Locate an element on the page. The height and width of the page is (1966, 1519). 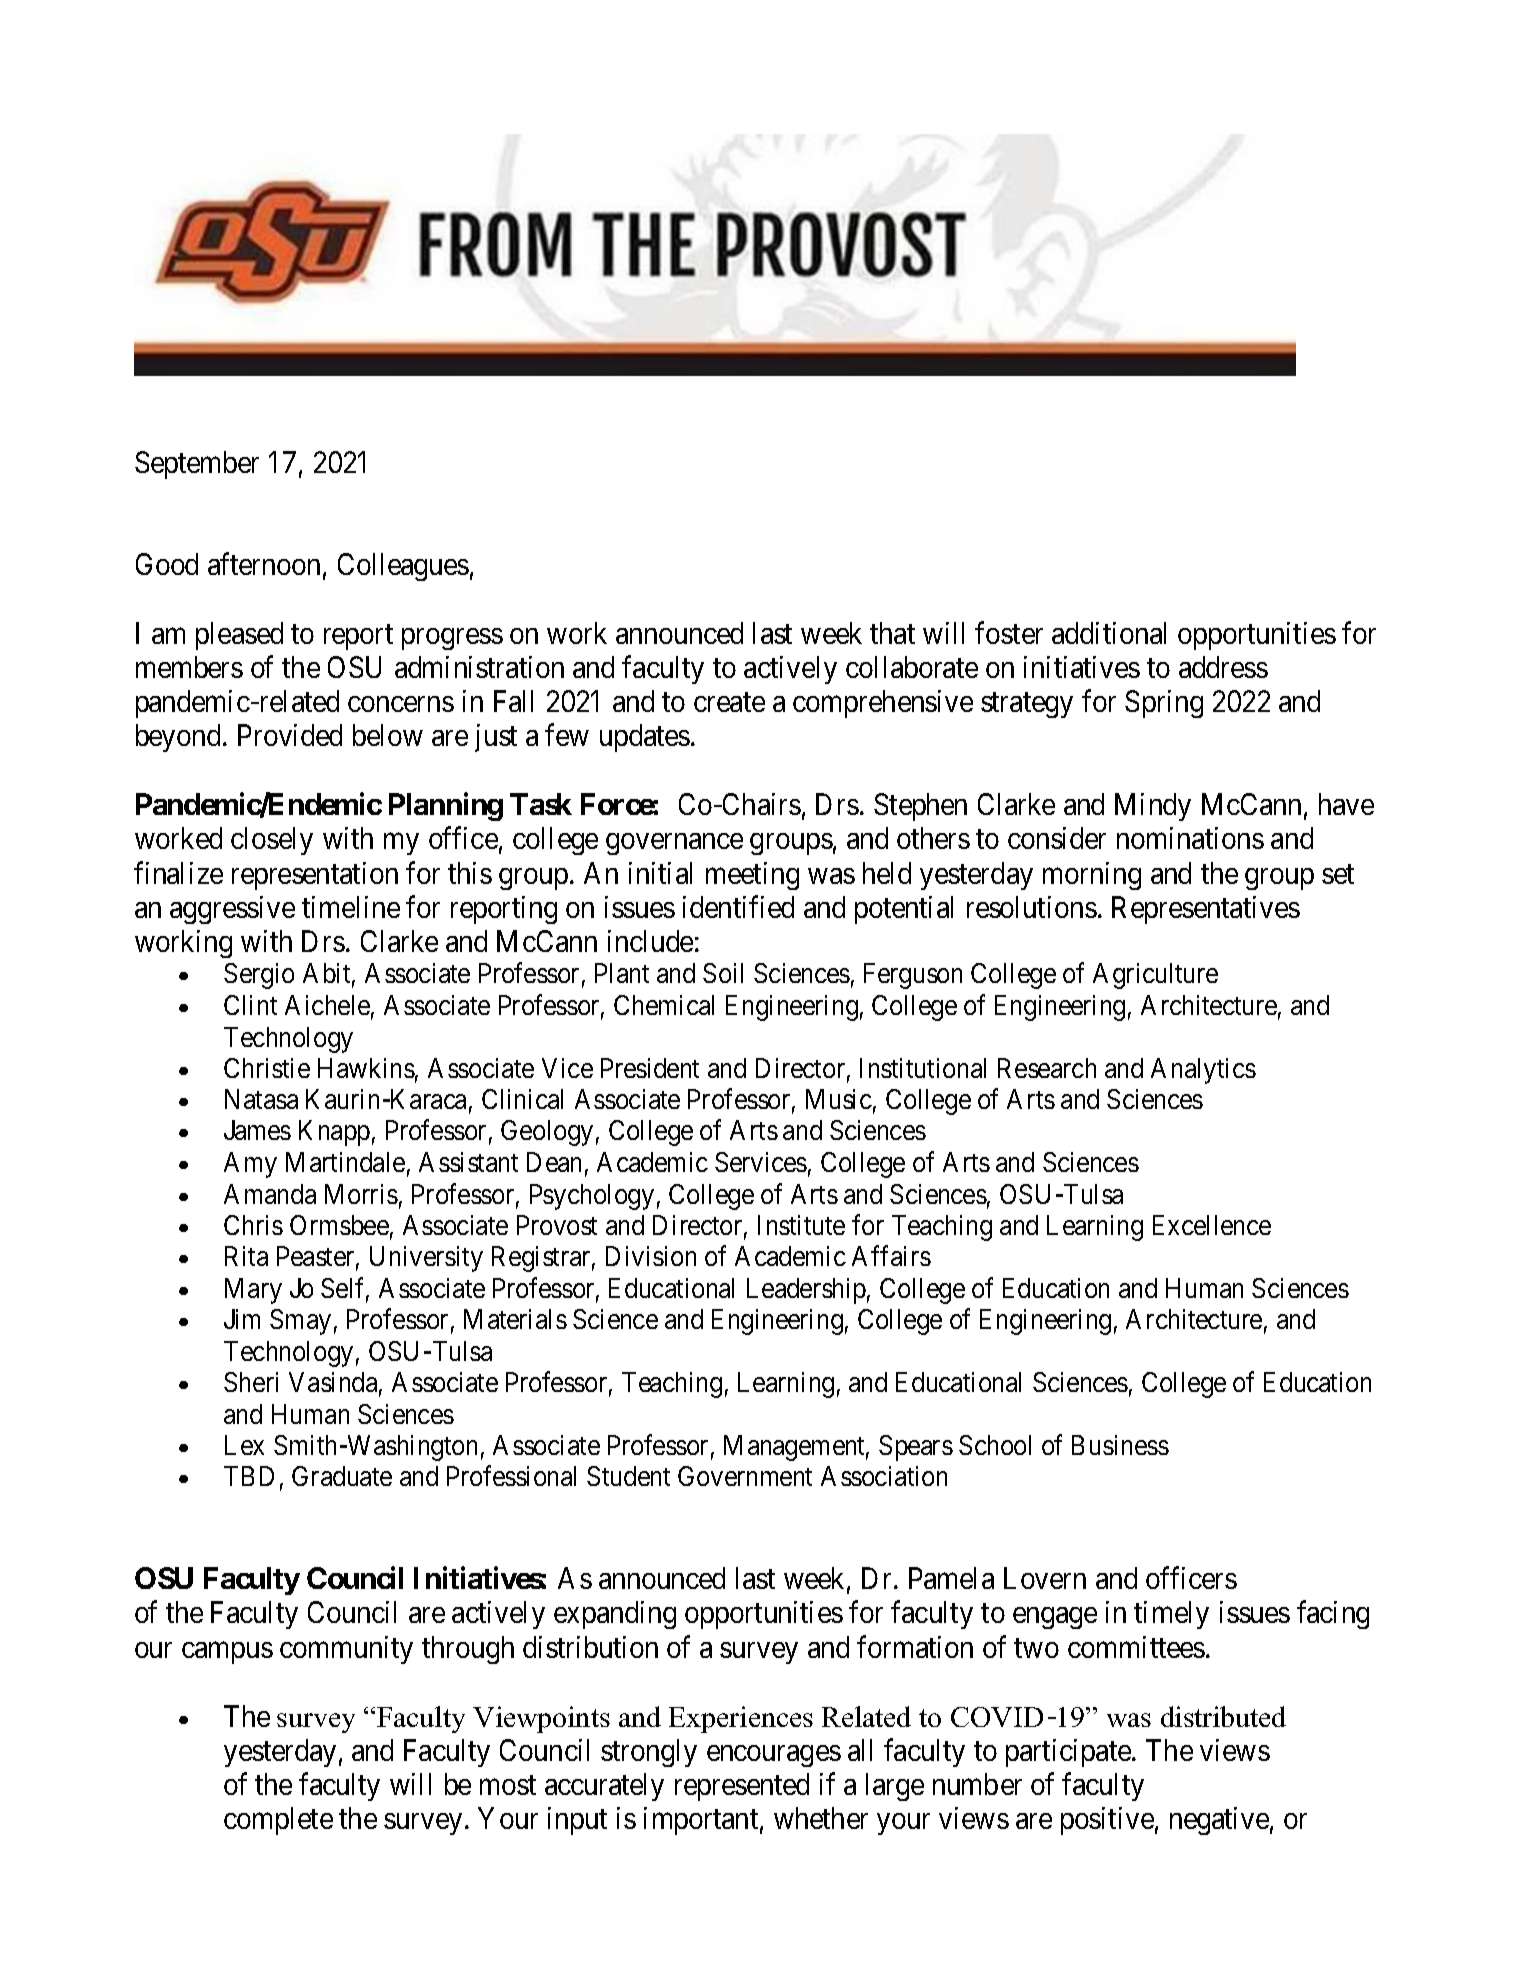
Division is located at coordinates (651, 1256).
